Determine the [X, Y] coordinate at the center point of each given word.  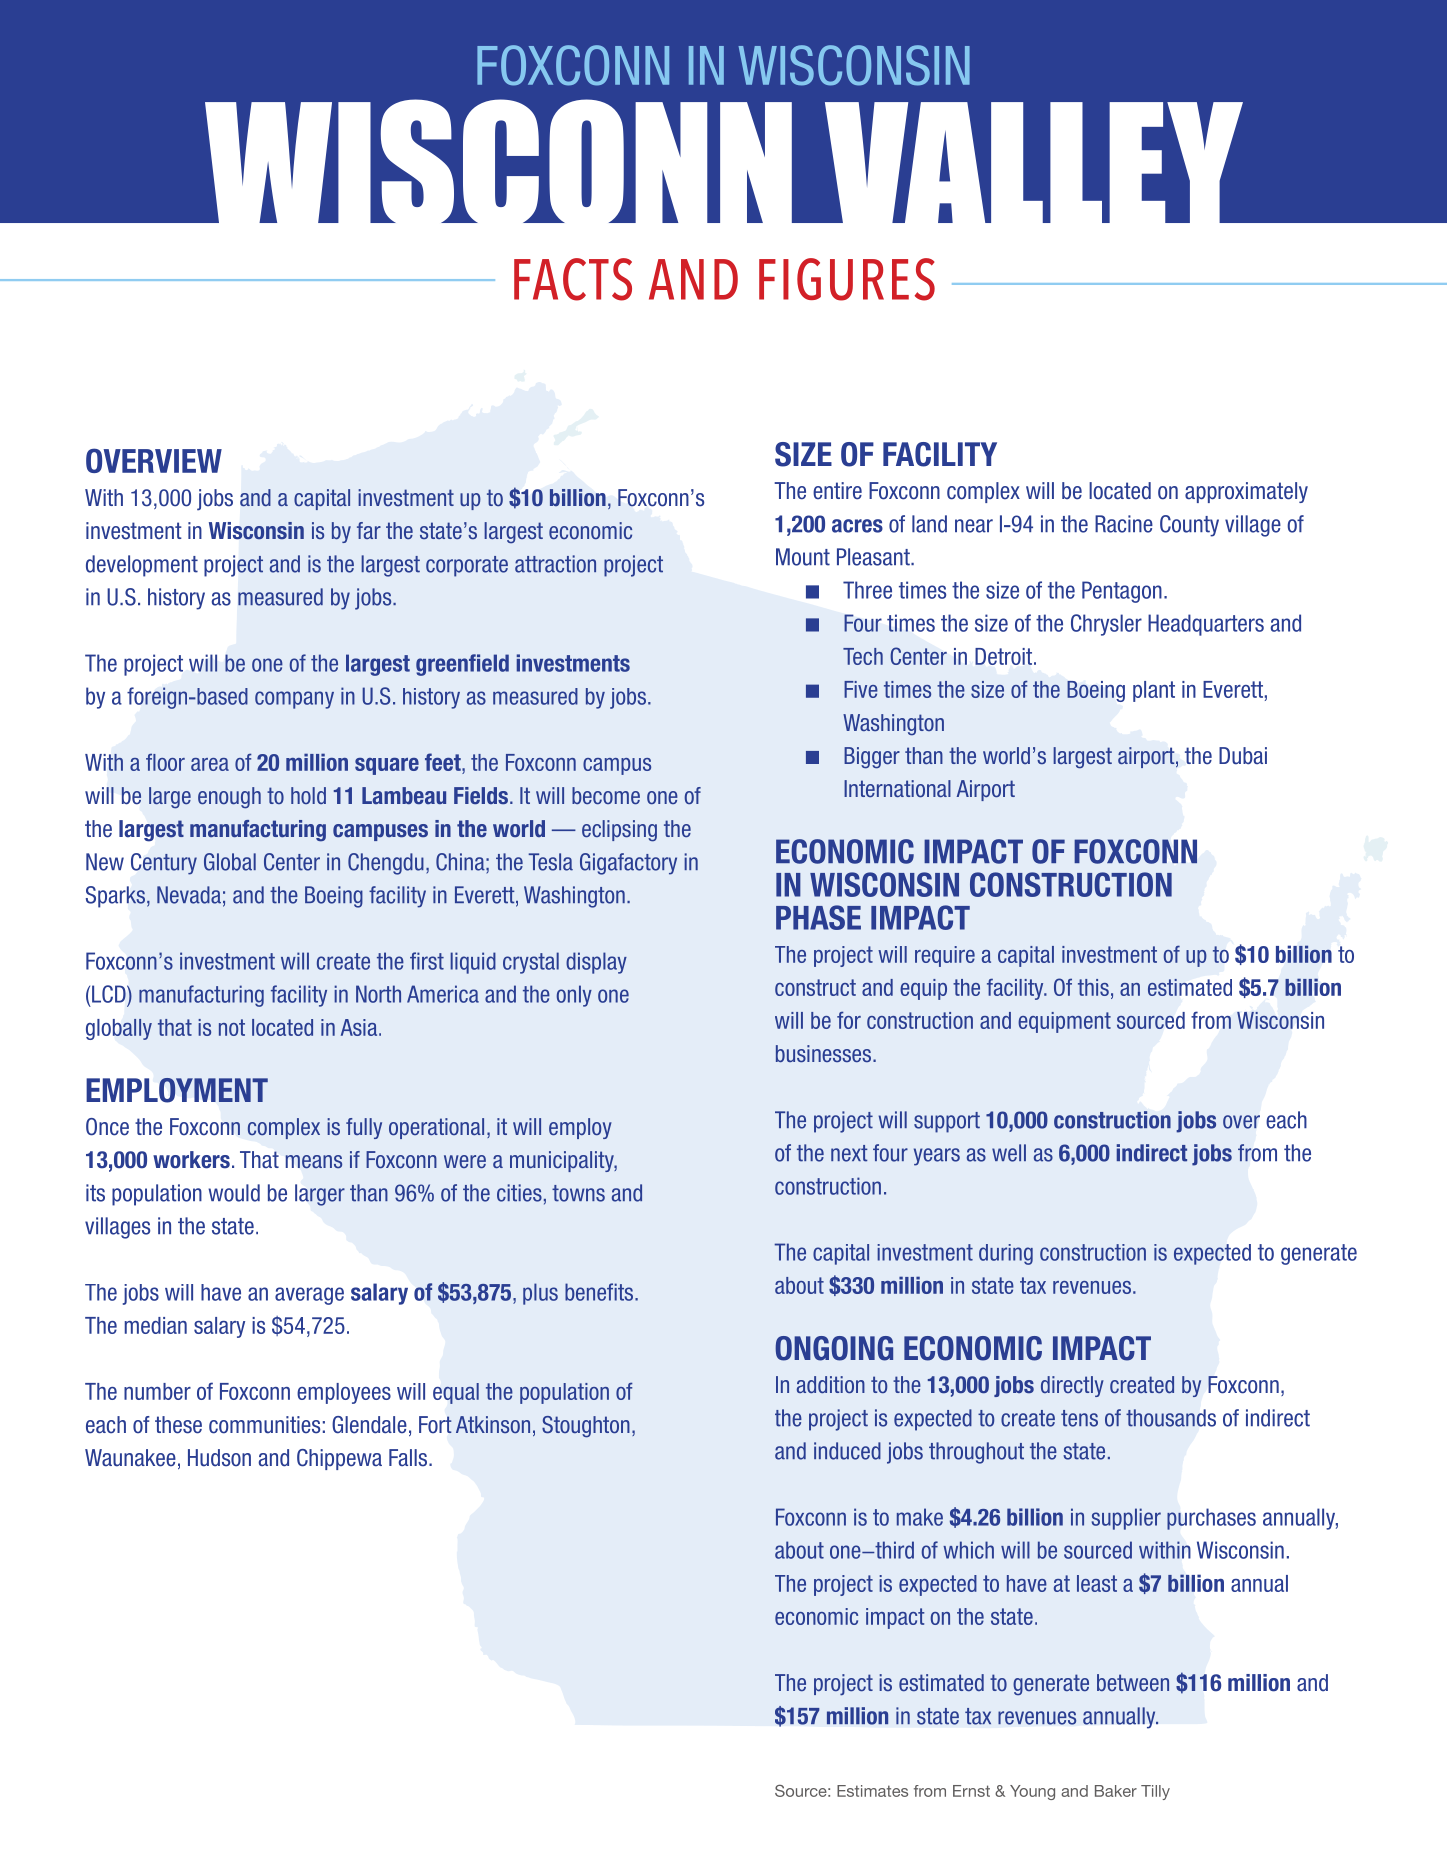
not [232, 1027]
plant [1154, 691]
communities [264, 1425]
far [369, 530]
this [1093, 987]
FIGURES [847, 279]
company [294, 700]
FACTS [573, 279]
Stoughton [586, 1427]
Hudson [219, 1458]
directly [1072, 1386]
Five [861, 689]
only [574, 996]
